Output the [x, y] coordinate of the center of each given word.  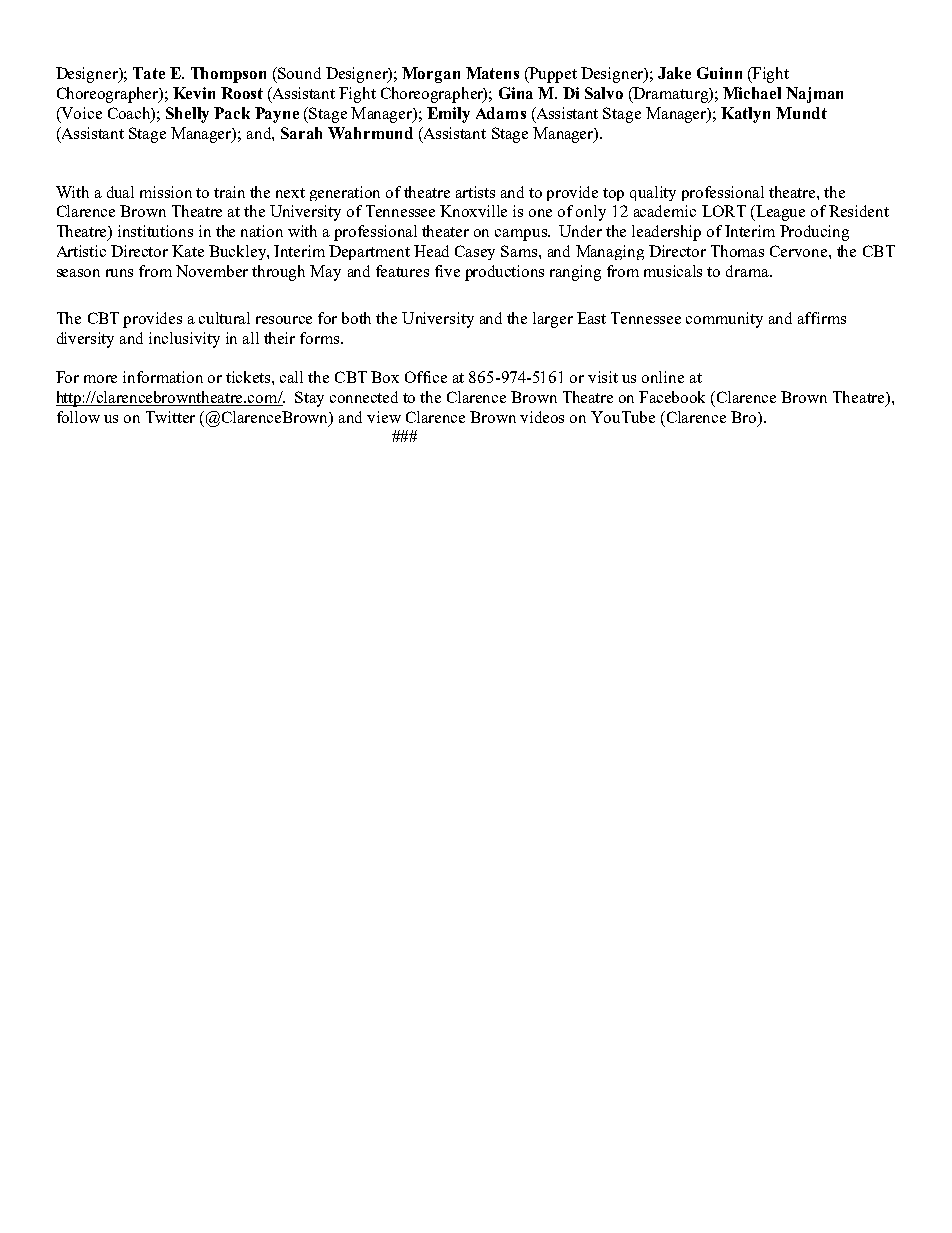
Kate [188, 251]
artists [475, 192]
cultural [224, 318]
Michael [752, 93]
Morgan [431, 75]
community [724, 320]
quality [653, 193]
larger [553, 320]
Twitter [170, 417]
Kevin [194, 93]
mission [166, 192]
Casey [475, 252]
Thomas [737, 251]
